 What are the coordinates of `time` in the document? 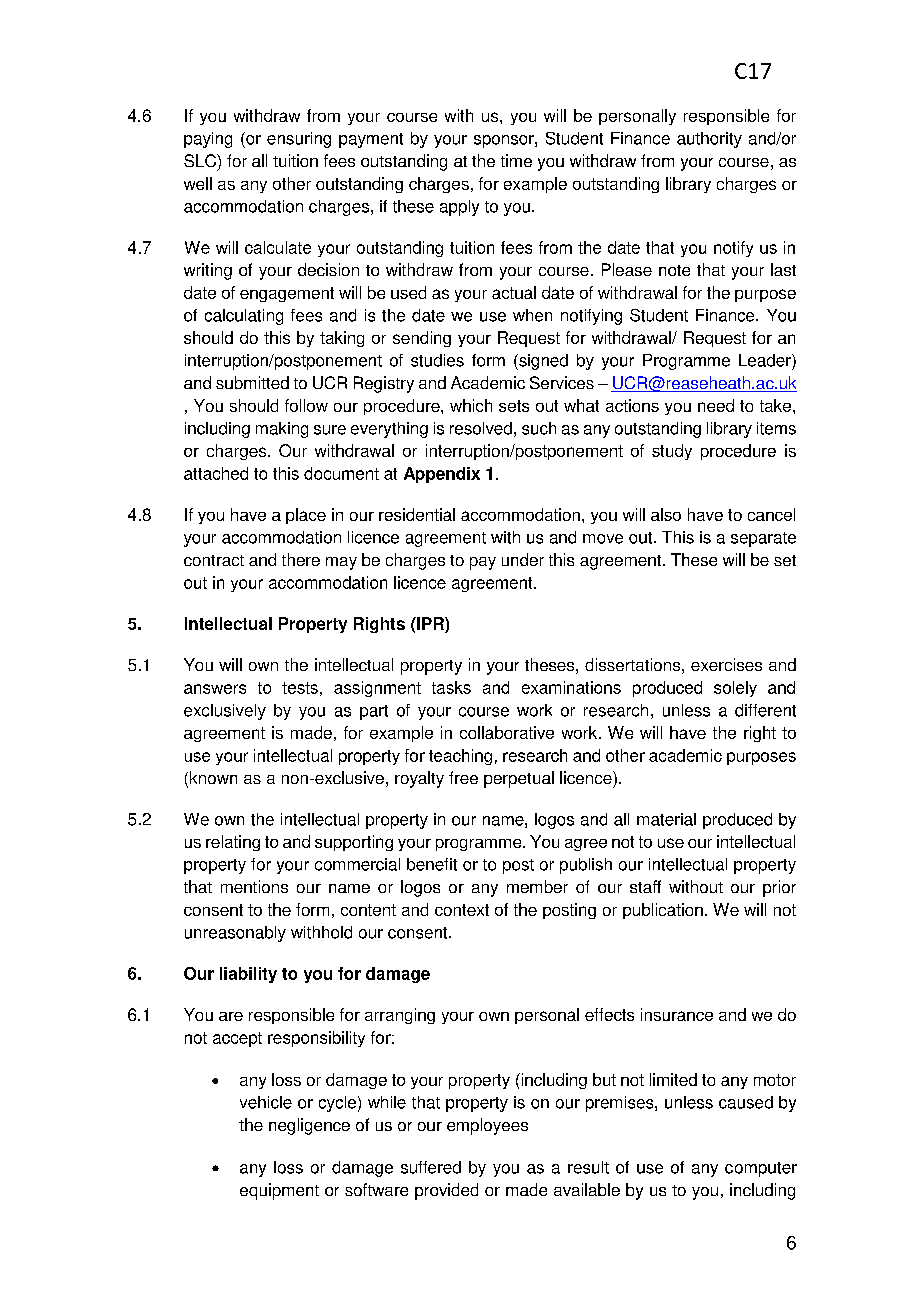 It's located at (516, 160).
